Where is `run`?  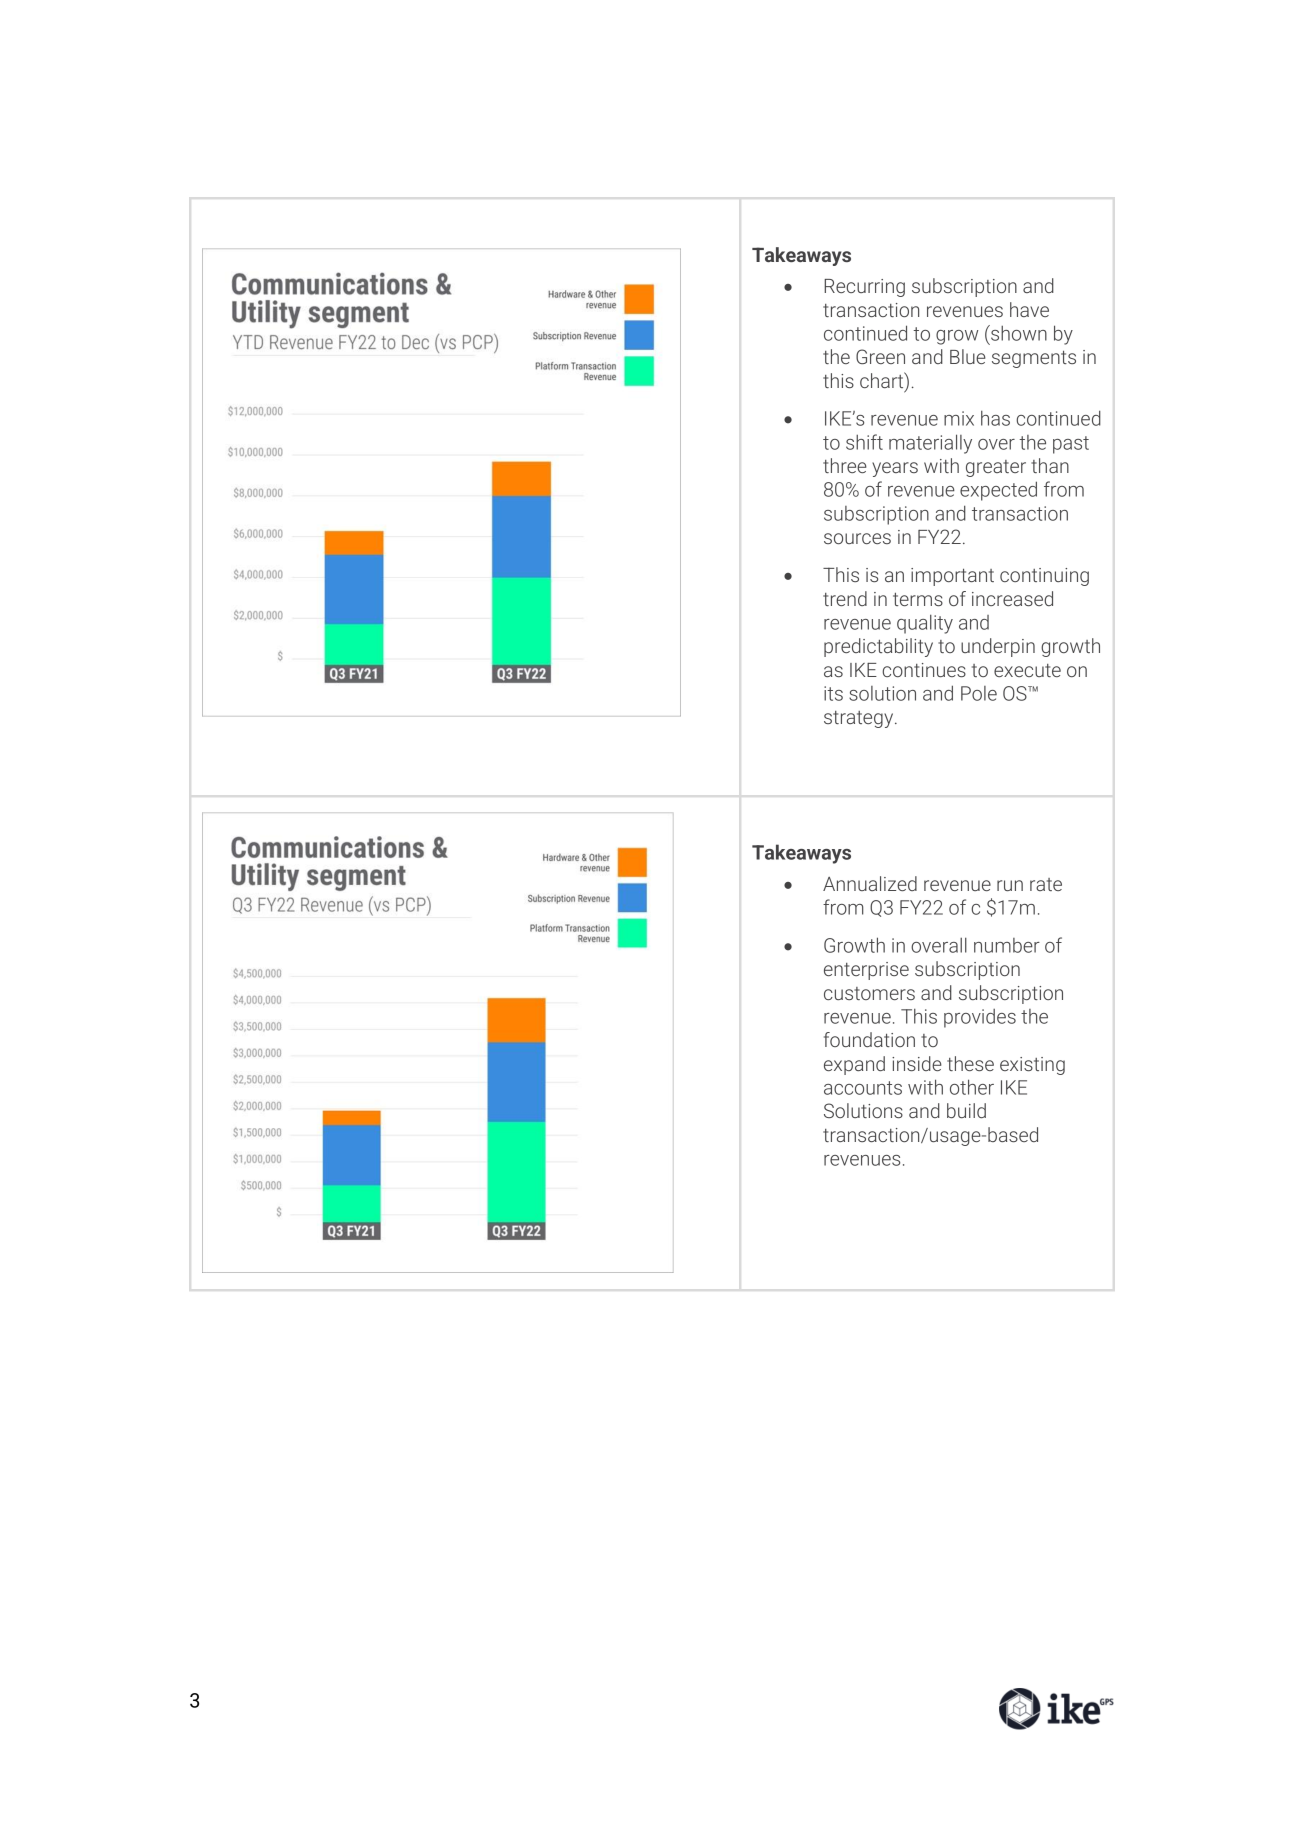
run is located at coordinates (1010, 885).
